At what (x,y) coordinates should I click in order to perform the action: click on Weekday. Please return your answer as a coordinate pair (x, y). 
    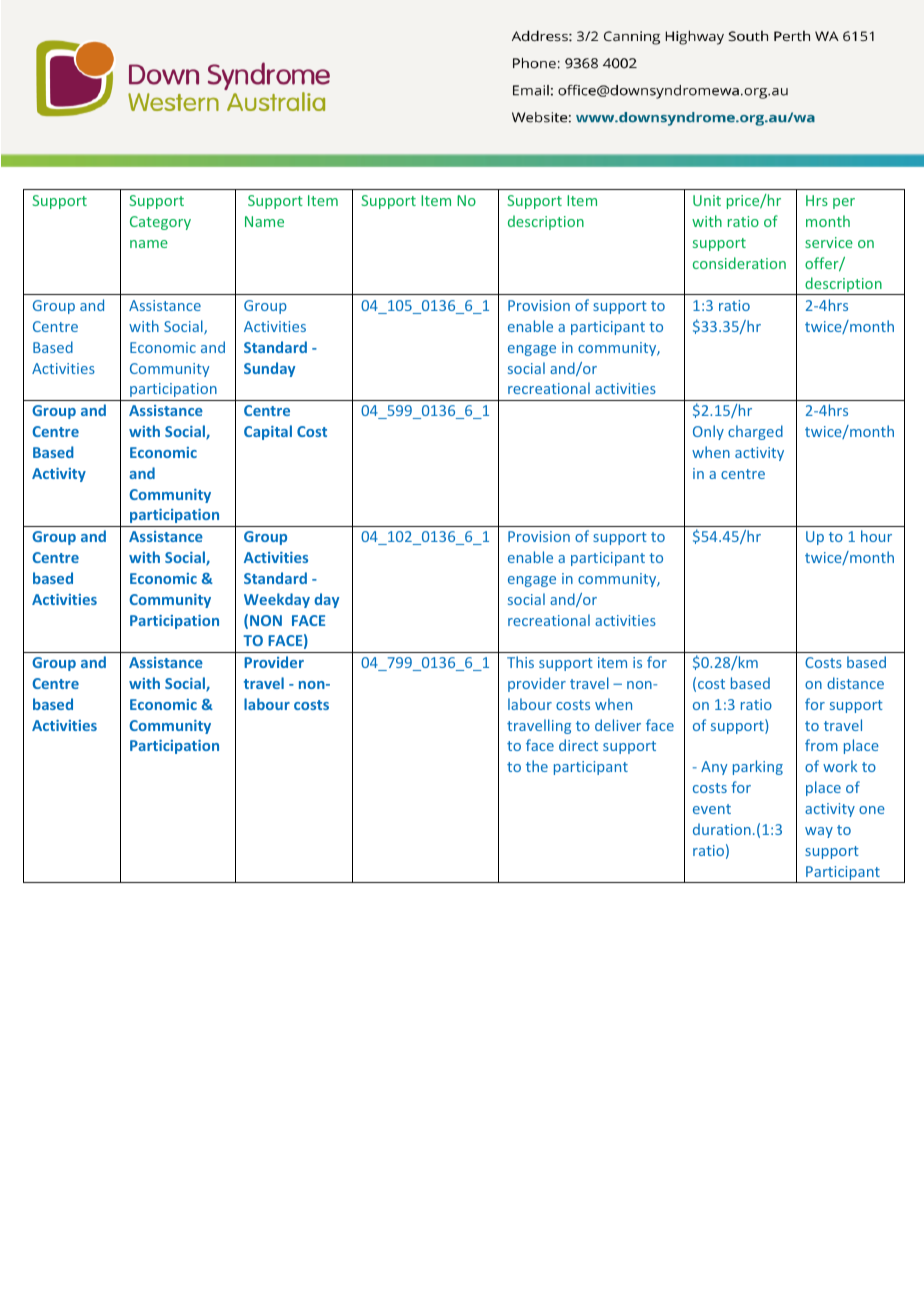
    Looking at the image, I should click on (277, 600).
